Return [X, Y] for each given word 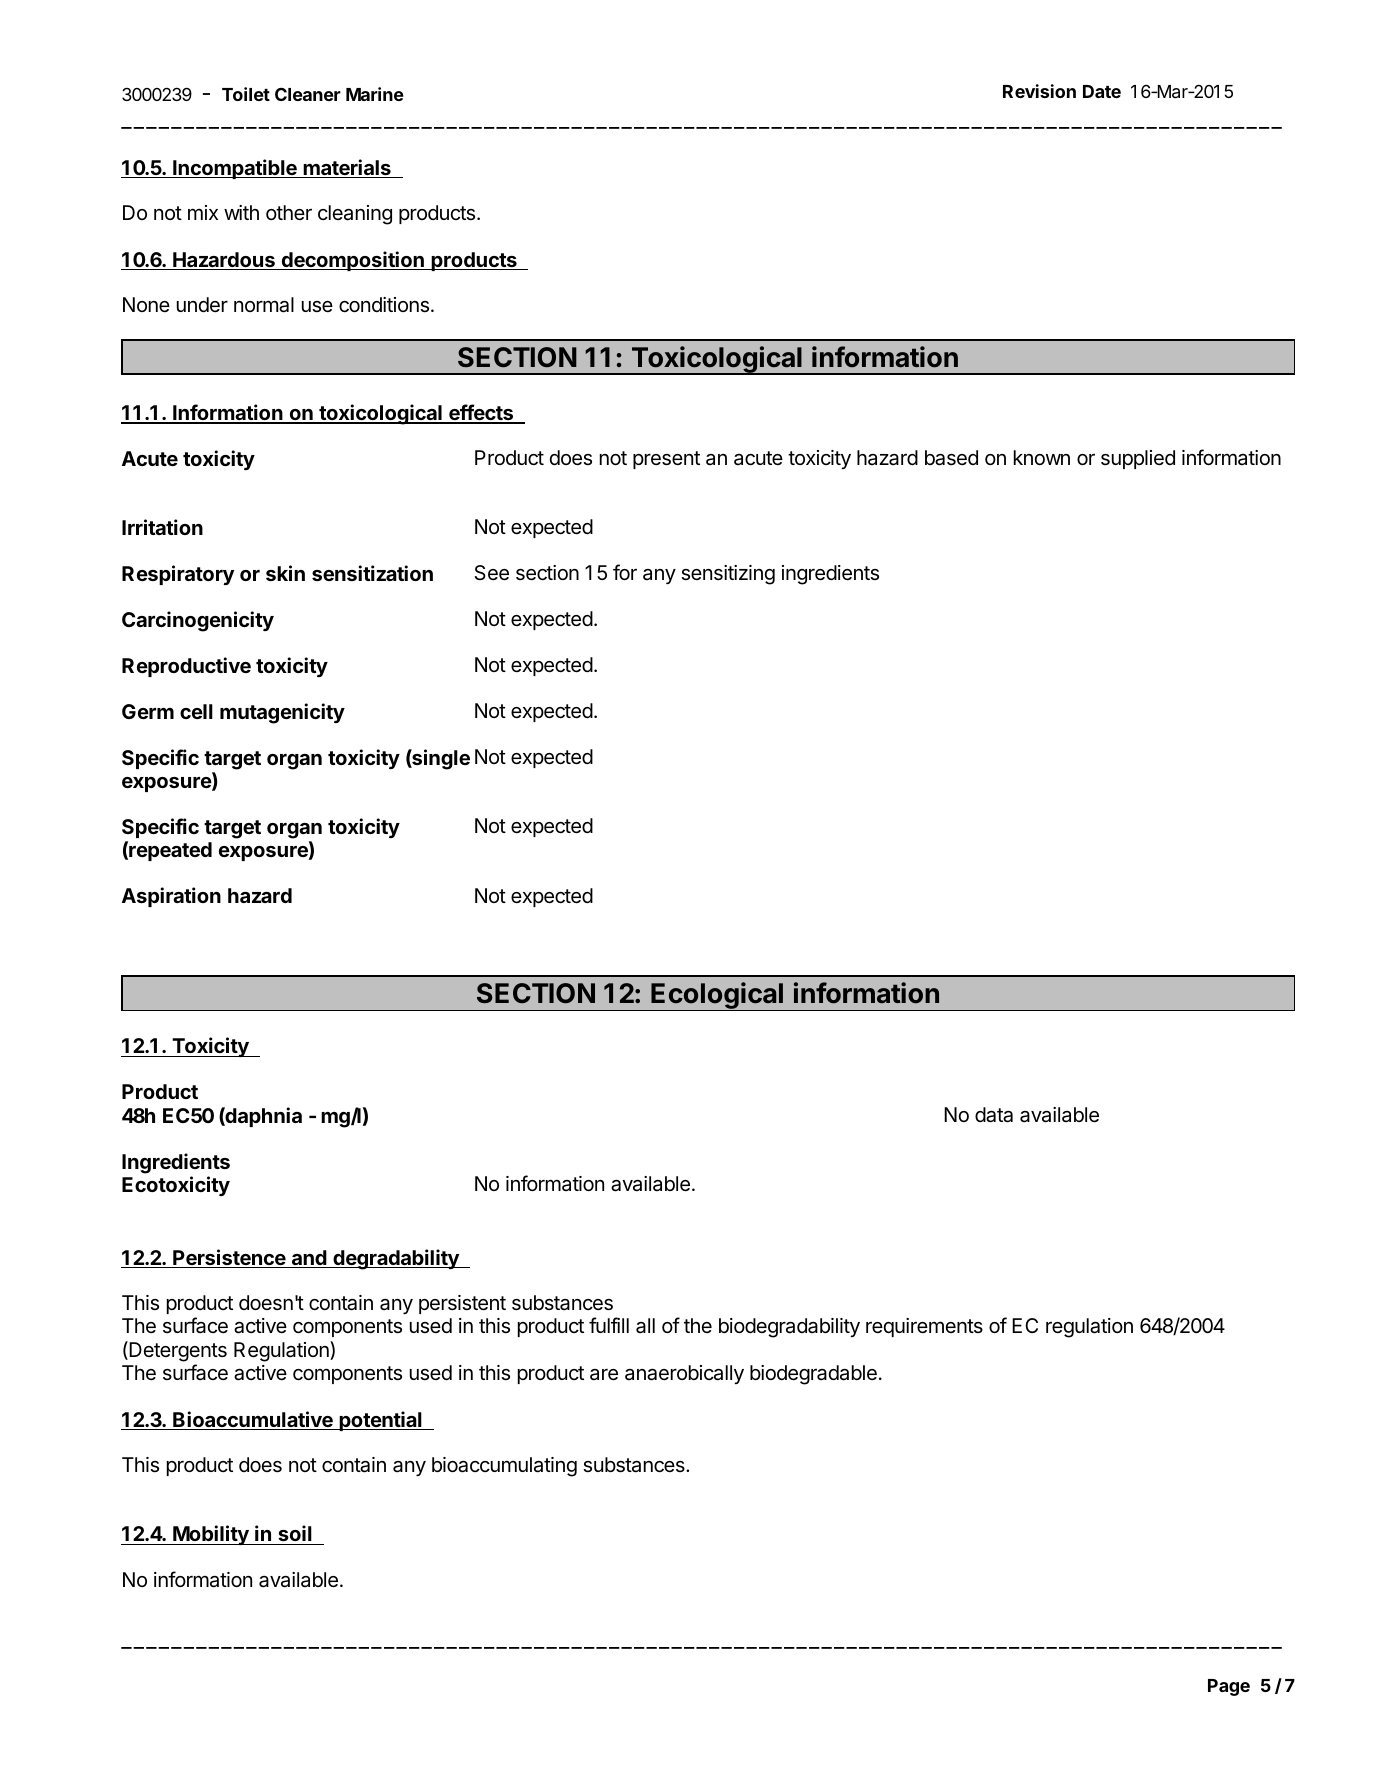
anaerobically [684, 1374]
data [994, 1115]
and [309, 1259]
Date [1102, 91]
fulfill [609, 1325]
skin [285, 573]
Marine [375, 94]
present [666, 460]
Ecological [717, 996]
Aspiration [171, 897]
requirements [924, 1327]
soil [295, 1535]
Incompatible [235, 169]
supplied [1138, 459]
